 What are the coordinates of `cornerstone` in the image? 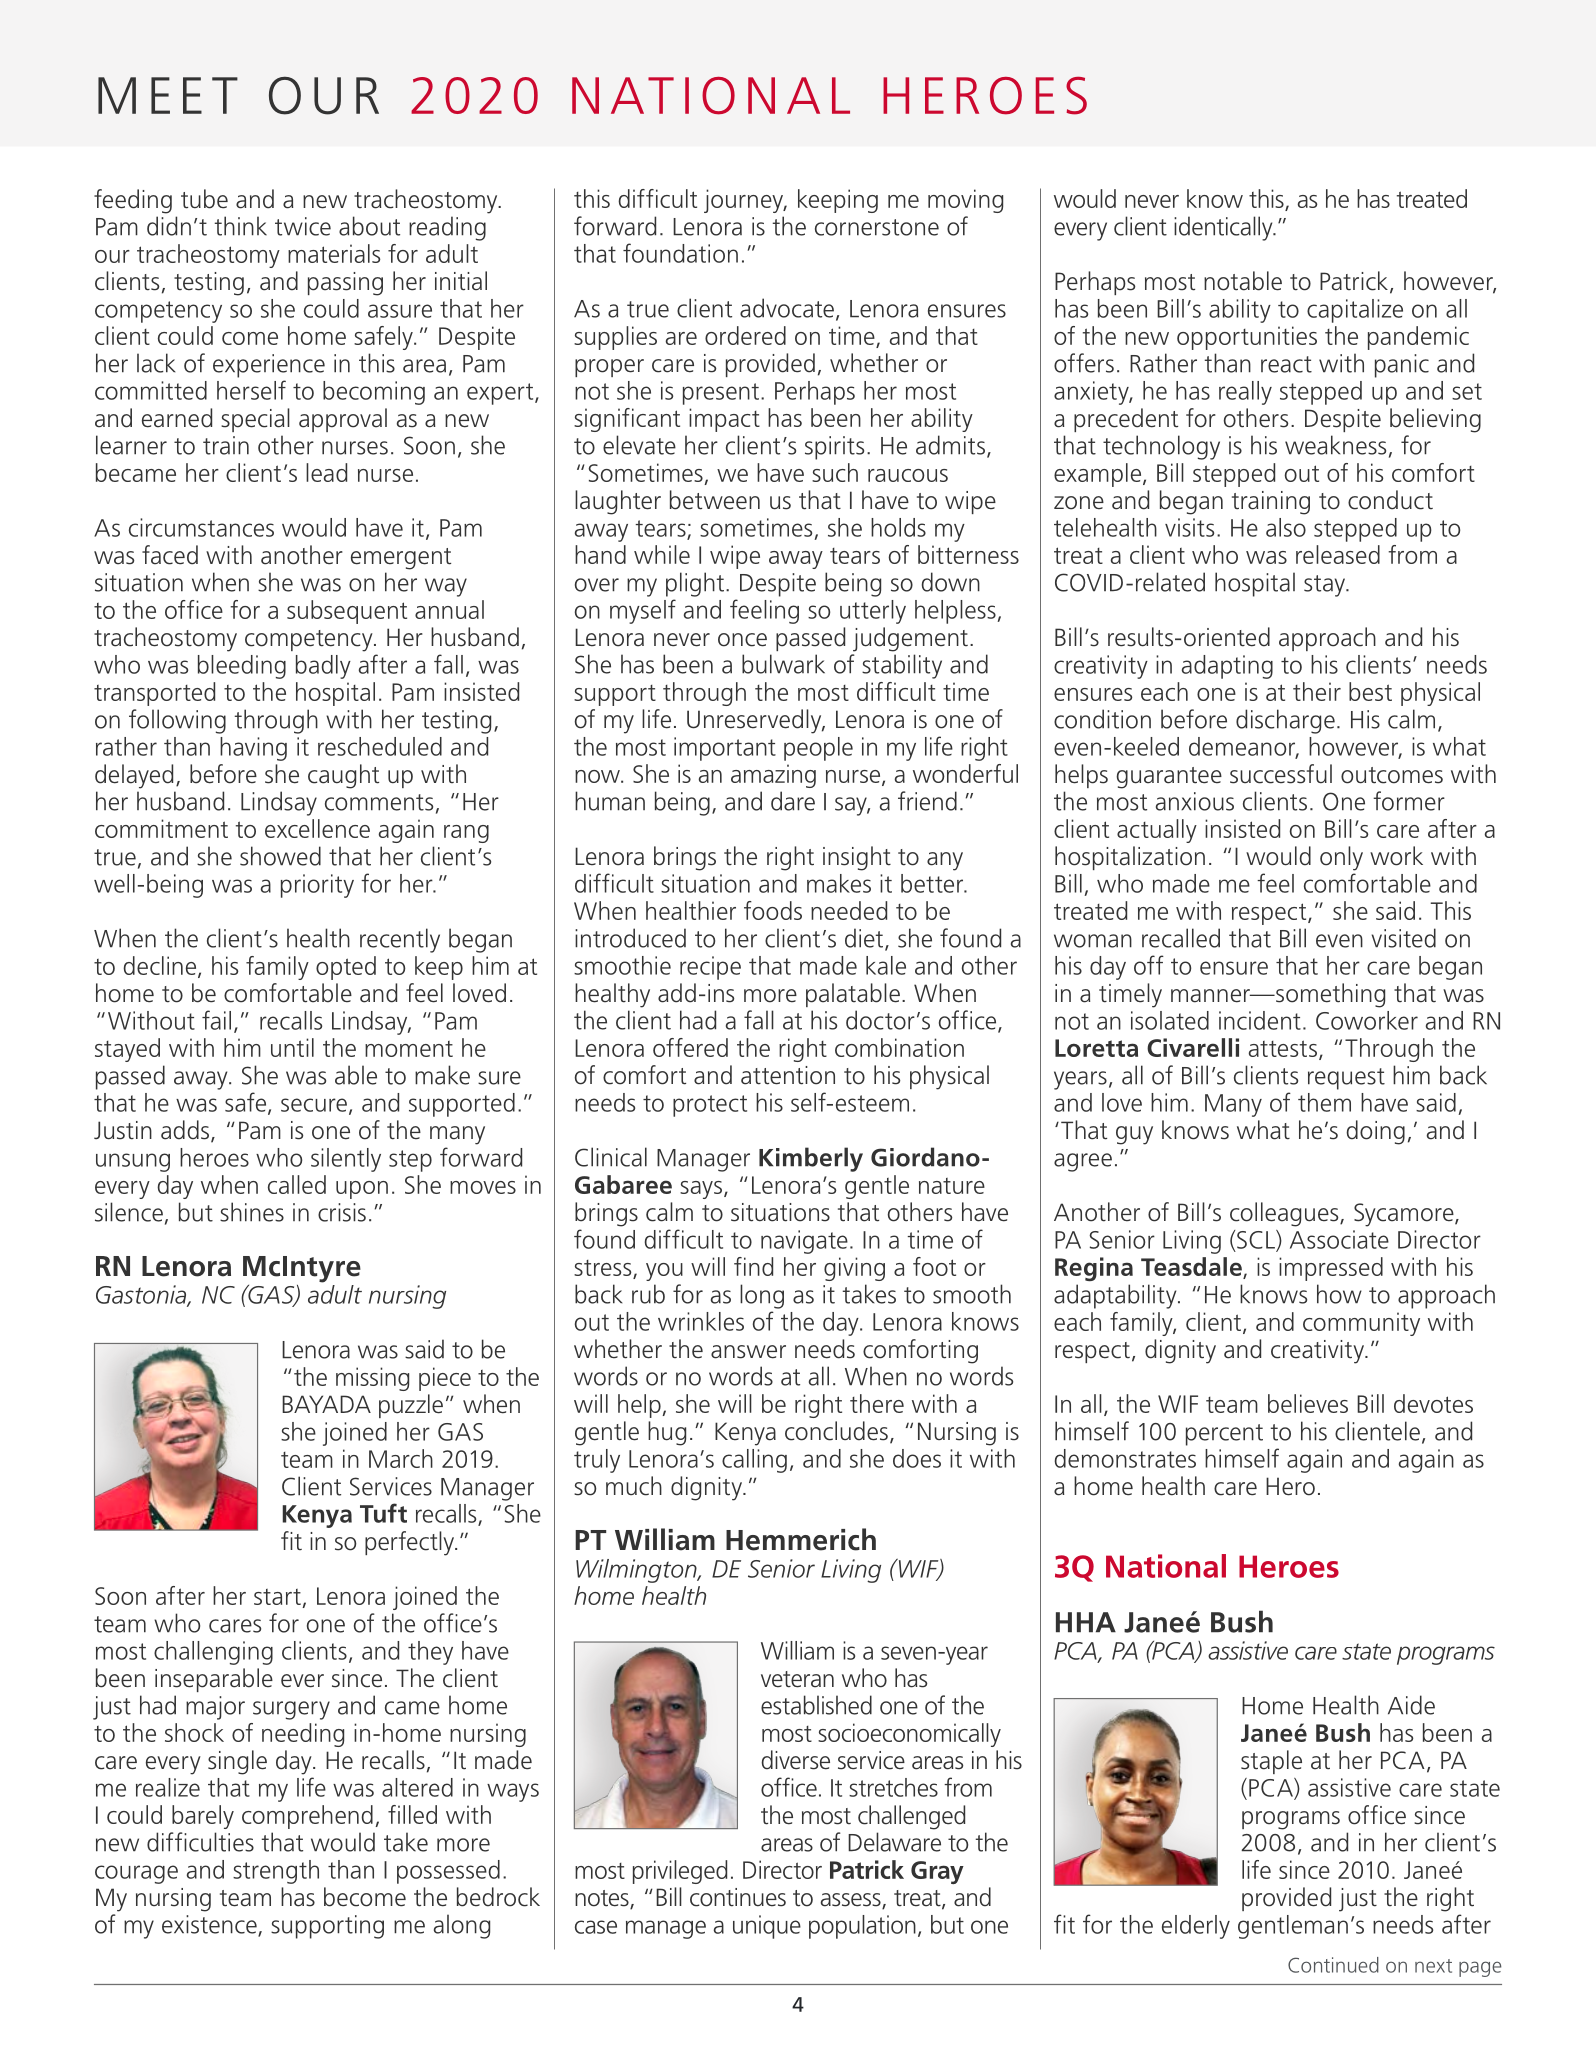 It's located at (877, 227).
